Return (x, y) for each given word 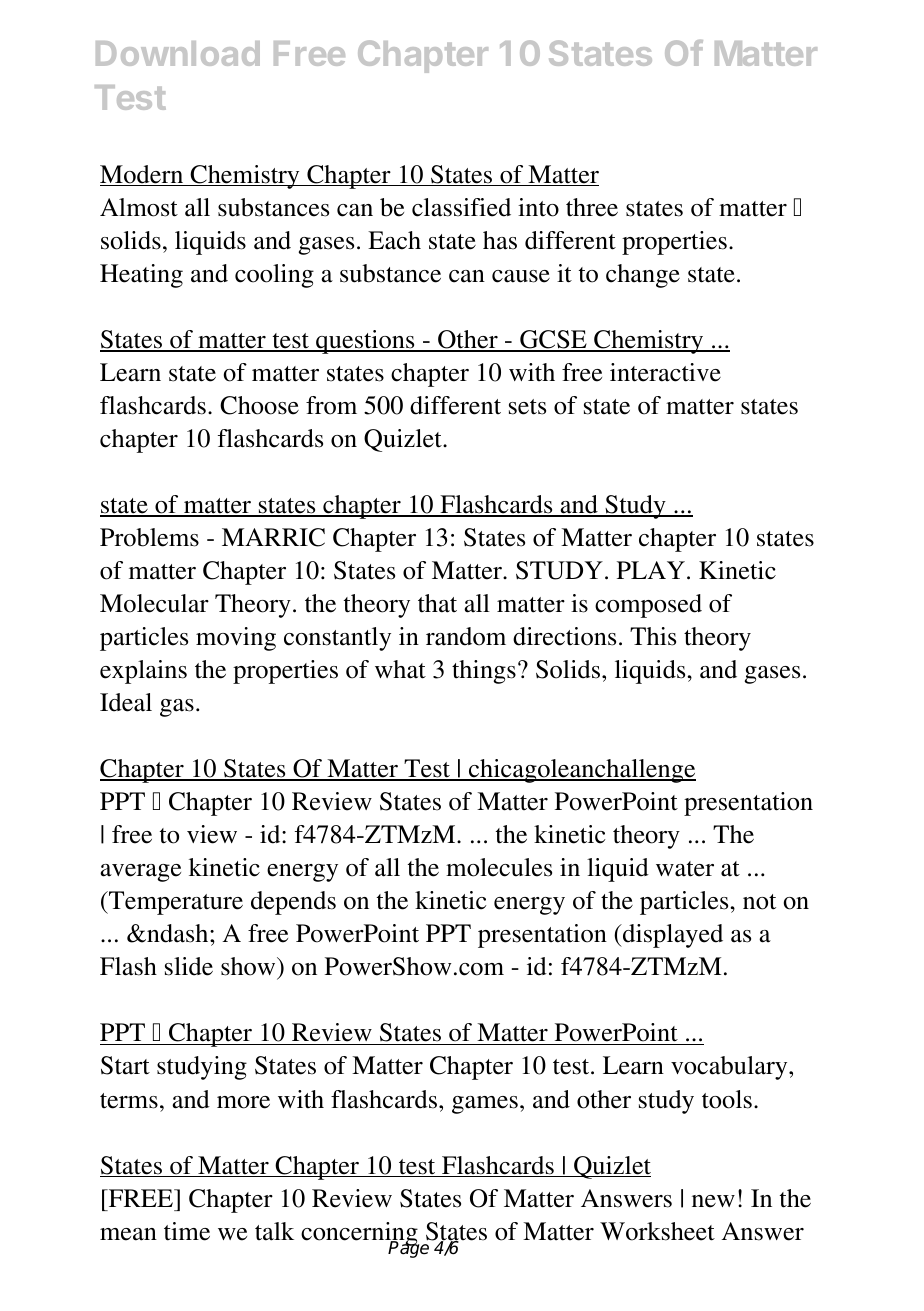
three (592, 207)
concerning (360, 1235)
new (713, 1201)
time (187, 1231)
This (653, 636)
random (466, 636)
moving (236, 639)
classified (461, 207)
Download (178, 53)
